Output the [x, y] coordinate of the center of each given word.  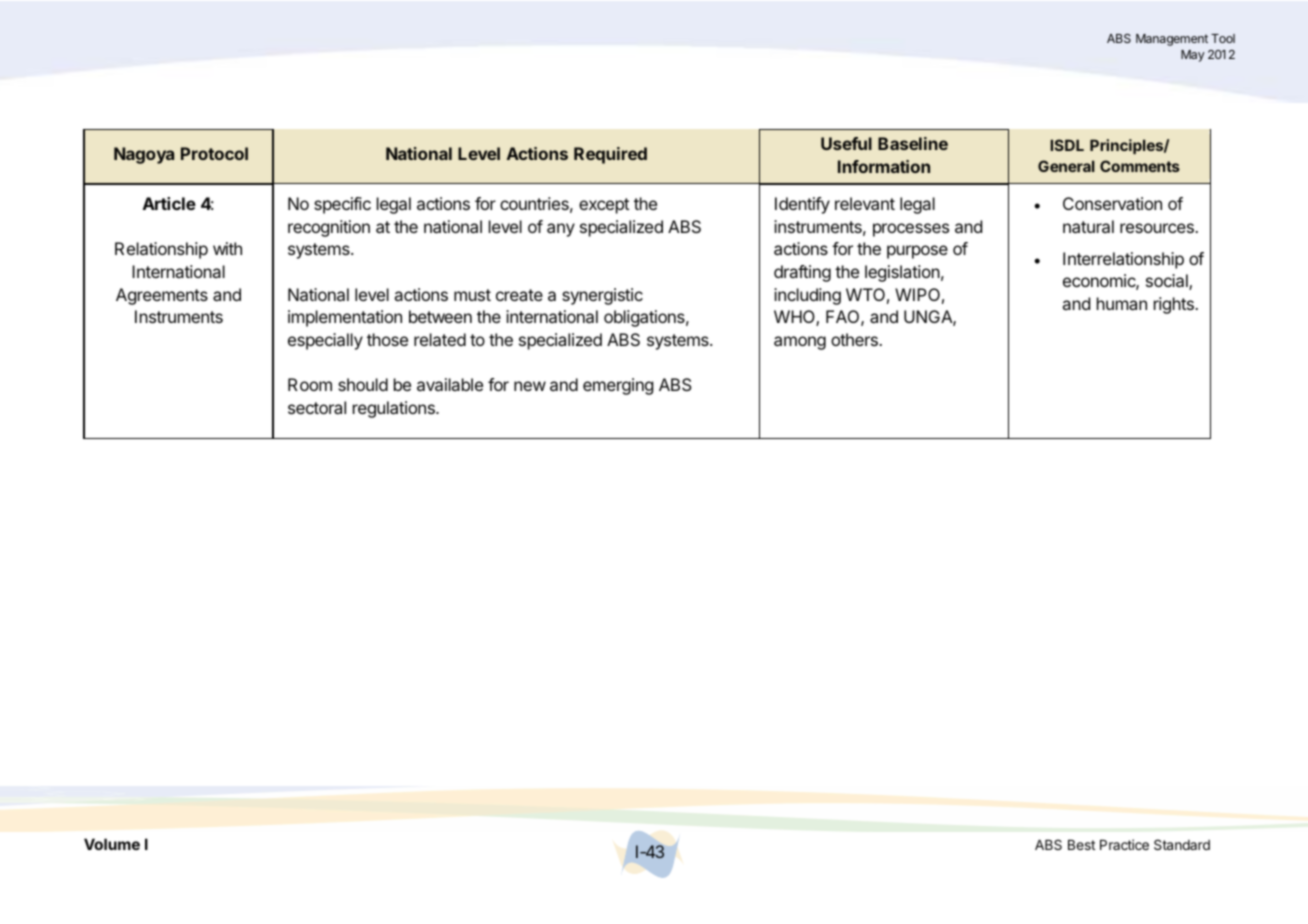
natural [1088, 226]
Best [1081, 845]
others [855, 339]
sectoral [317, 407]
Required [610, 155]
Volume [112, 844]
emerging [618, 386]
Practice [1124, 844]
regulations [395, 409]
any [561, 230]
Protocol [214, 153]
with [227, 248]
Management [1172, 40]
